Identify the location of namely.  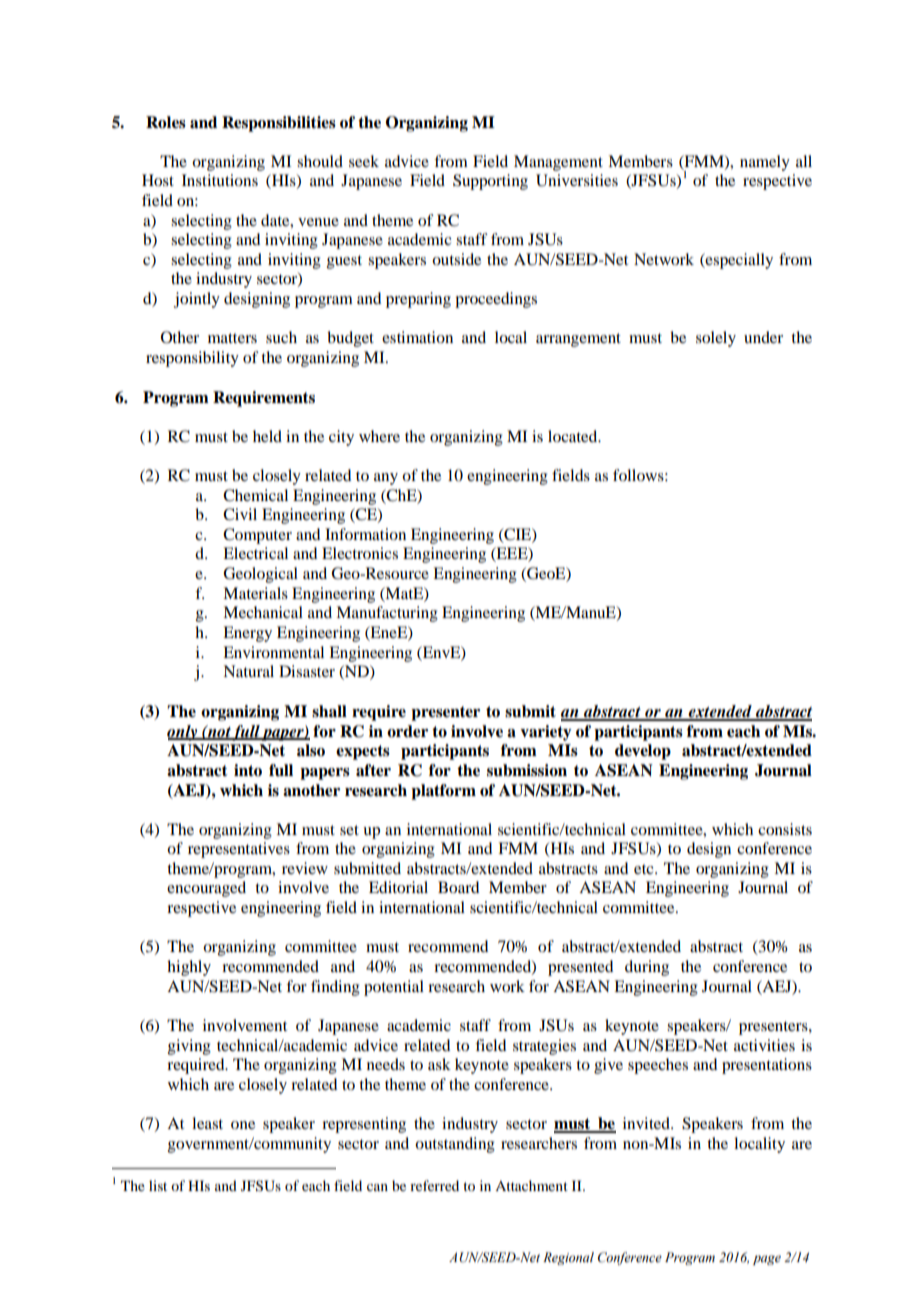
(765, 163).
